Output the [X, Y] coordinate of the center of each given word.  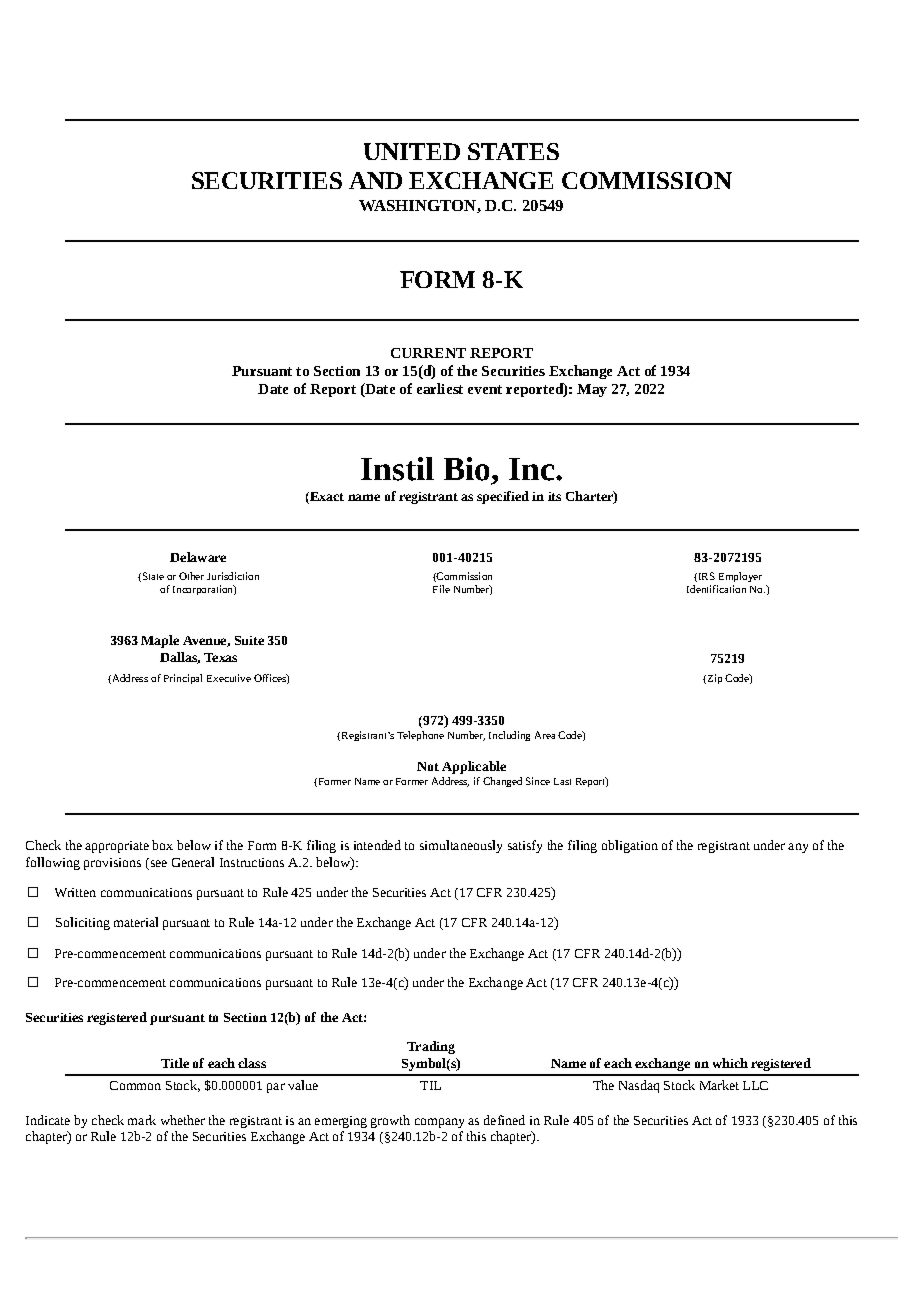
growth [390, 1121]
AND [375, 180]
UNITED [412, 151]
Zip [713, 679]
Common [135, 1085]
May [592, 390]
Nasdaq [639, 1086]
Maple [160, 641]
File [441, 589]
